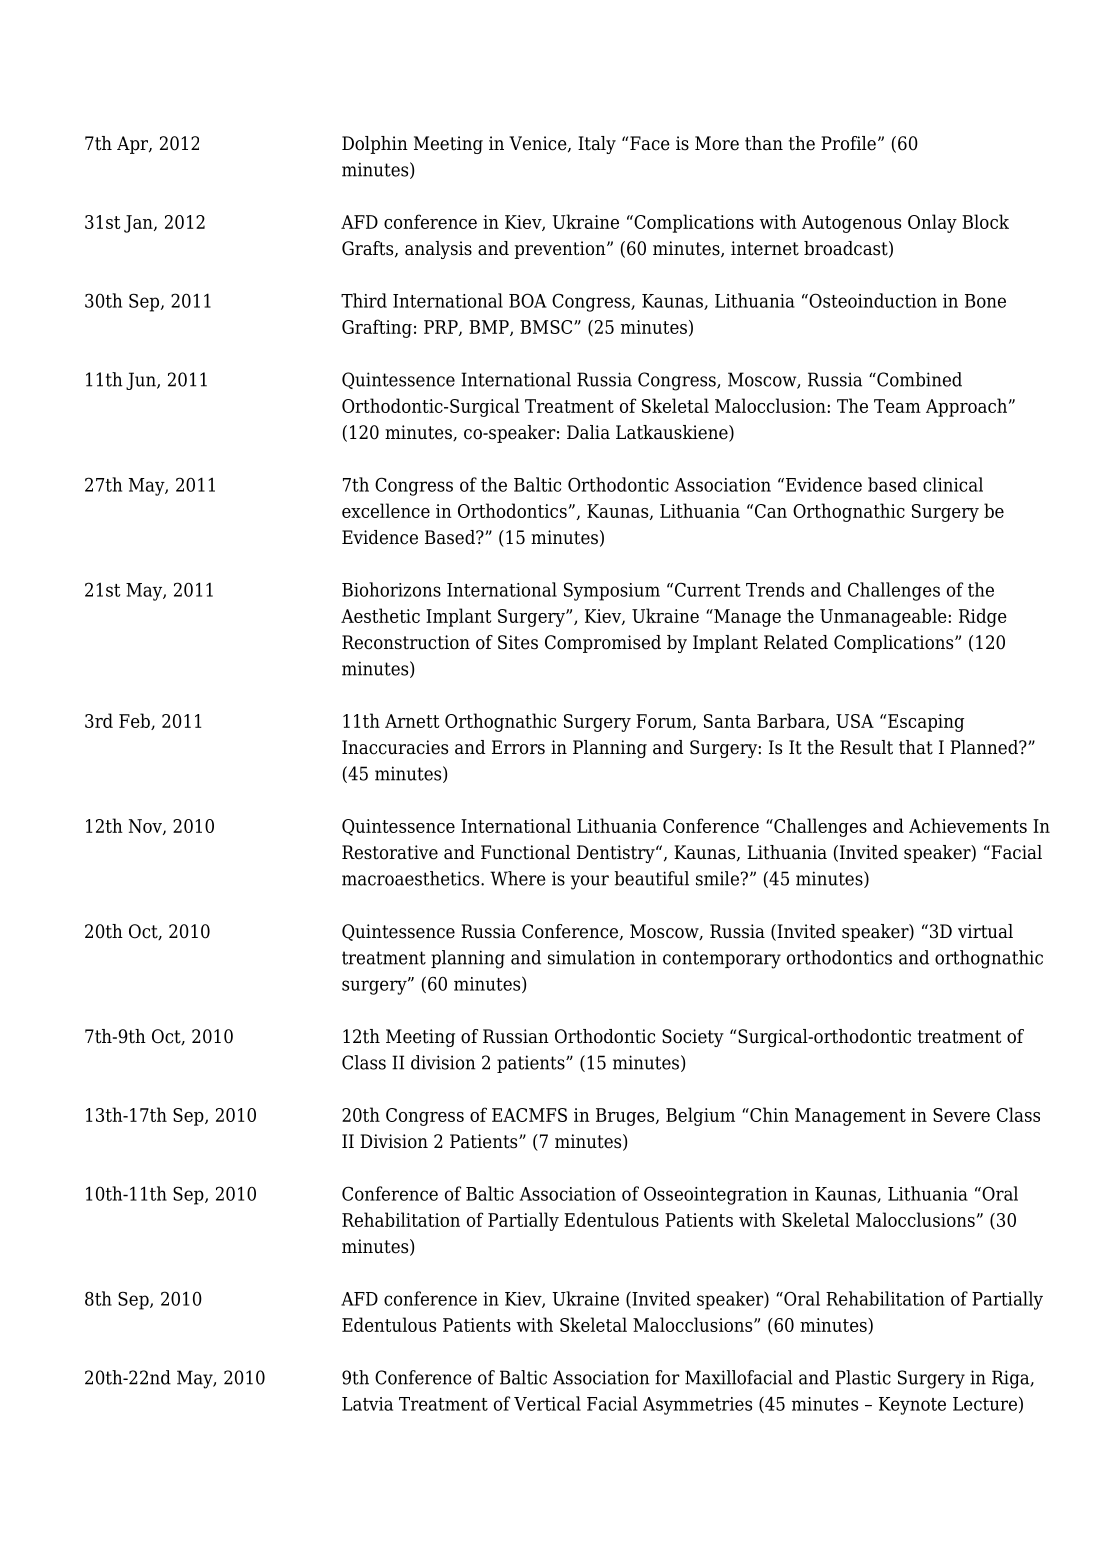 This image has width=1103, height=1560. Describe the element at coordinates (386, 510) in the image. I see `excellence` at that location.
